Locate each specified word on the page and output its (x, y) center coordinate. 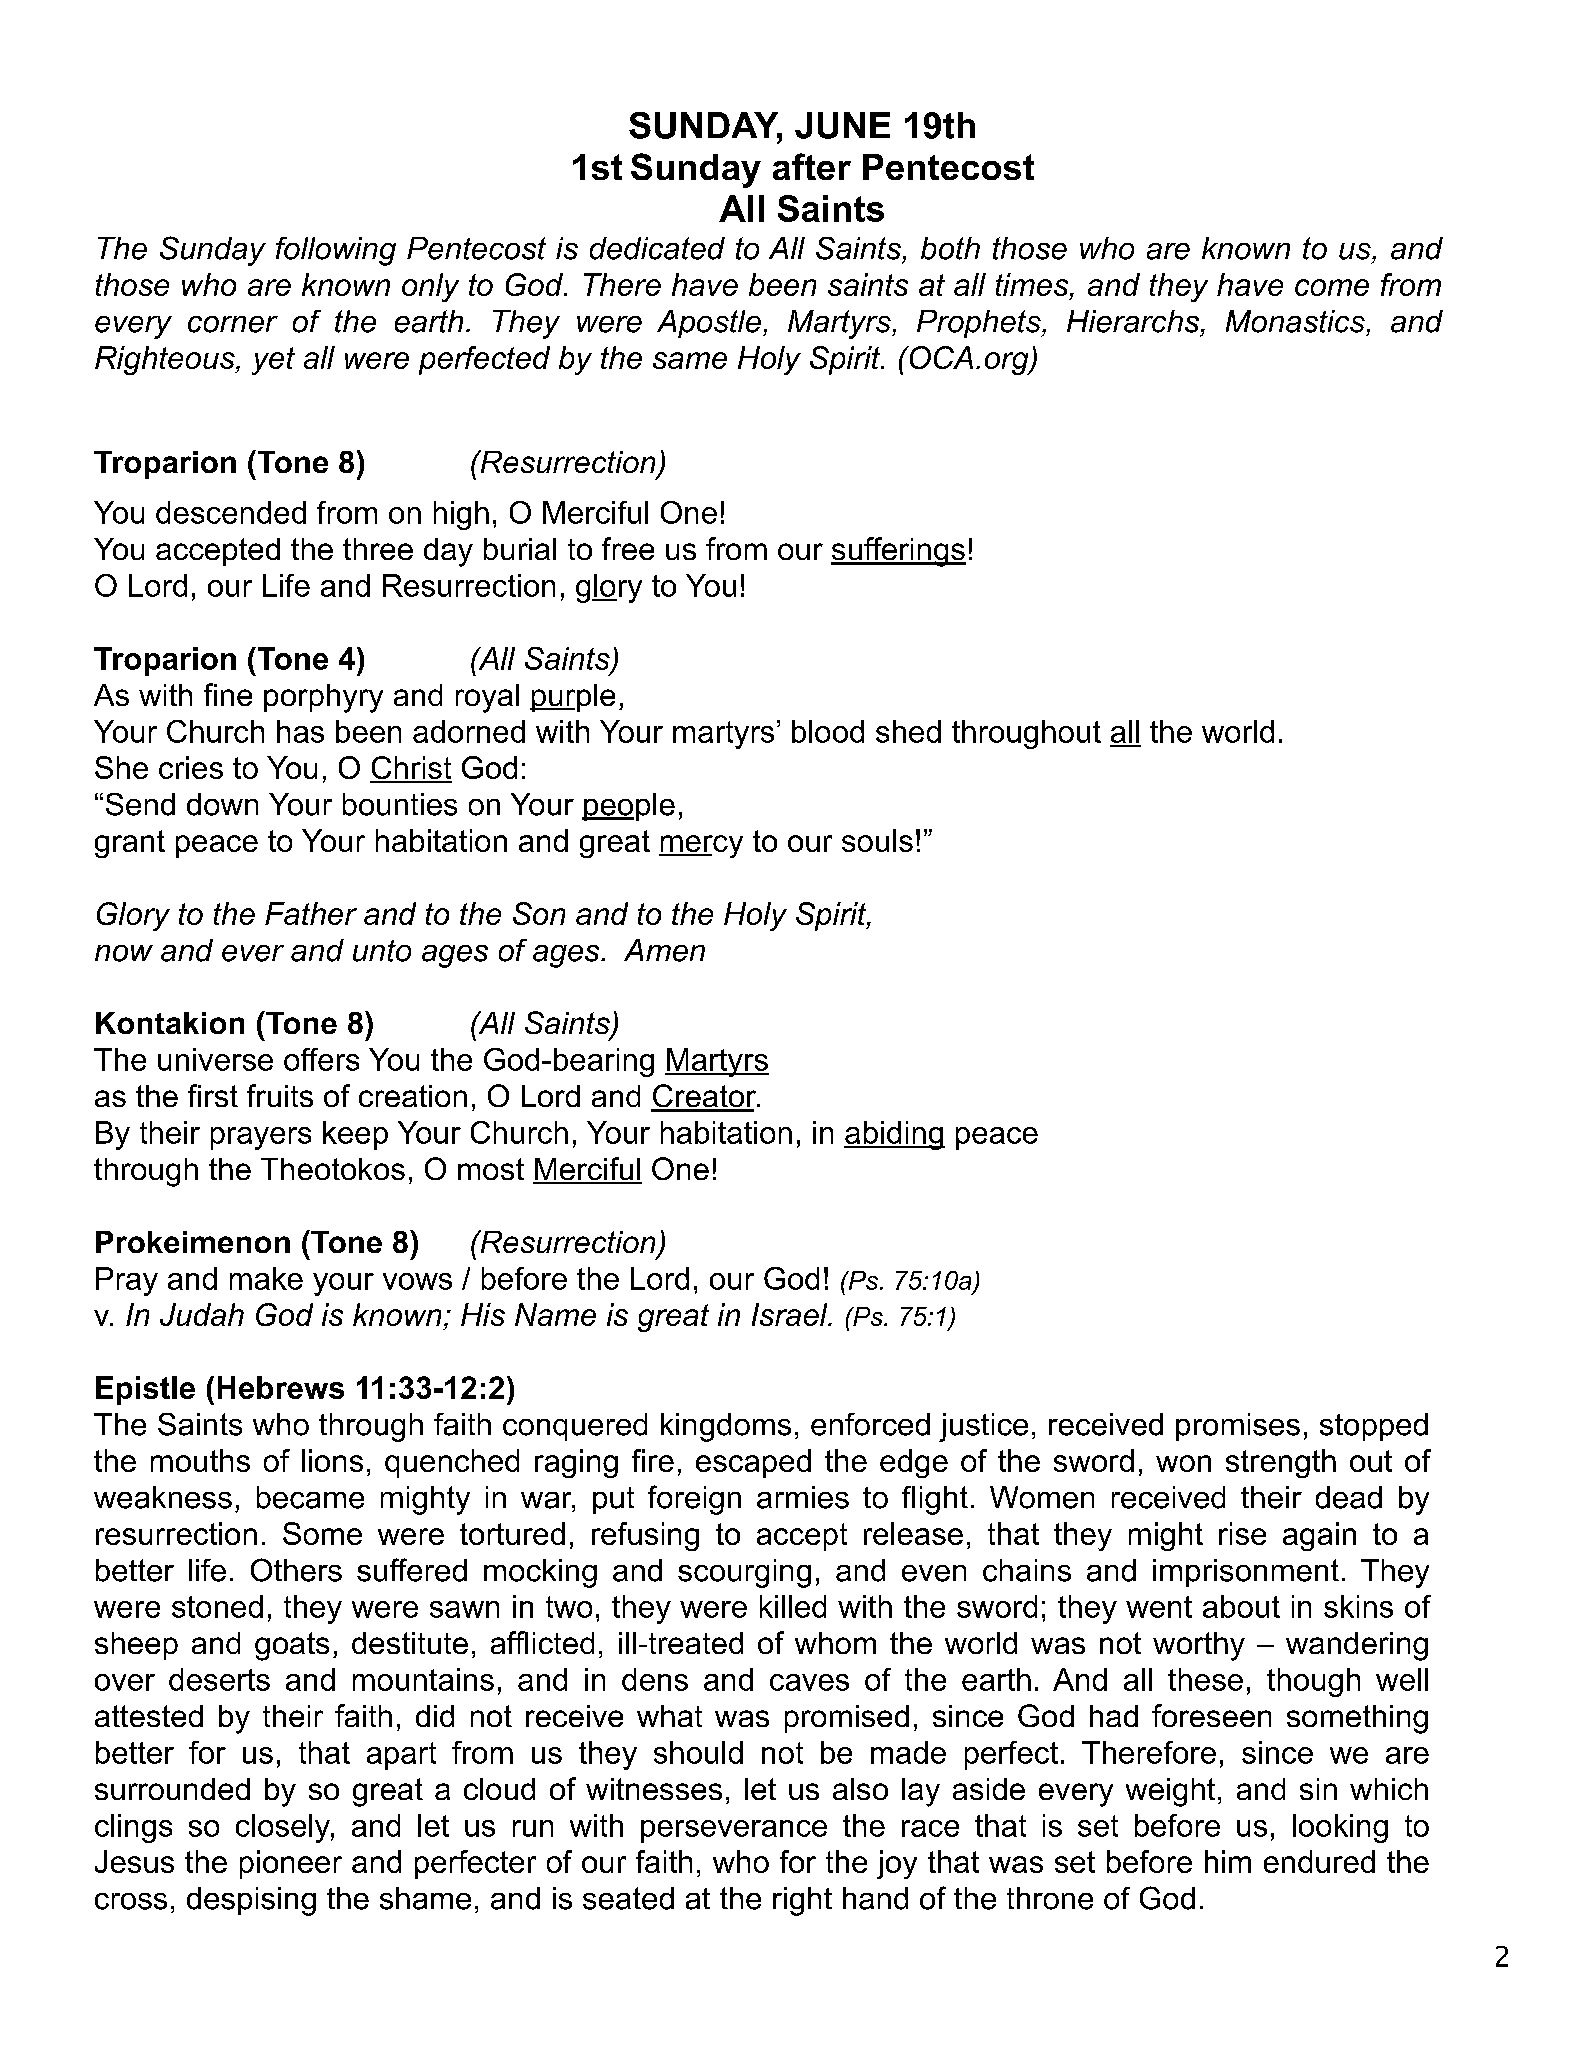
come (1332, 287)
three (378, 549)
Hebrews (281, 1387)
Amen (664, 950)
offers (321, 1059)
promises (1238, 1427)
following (336, 251)
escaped (753, 1463)
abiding (894, 1135)
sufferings (898, 552)
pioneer (291, 1864)
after (812, 166)
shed (908, 731)
